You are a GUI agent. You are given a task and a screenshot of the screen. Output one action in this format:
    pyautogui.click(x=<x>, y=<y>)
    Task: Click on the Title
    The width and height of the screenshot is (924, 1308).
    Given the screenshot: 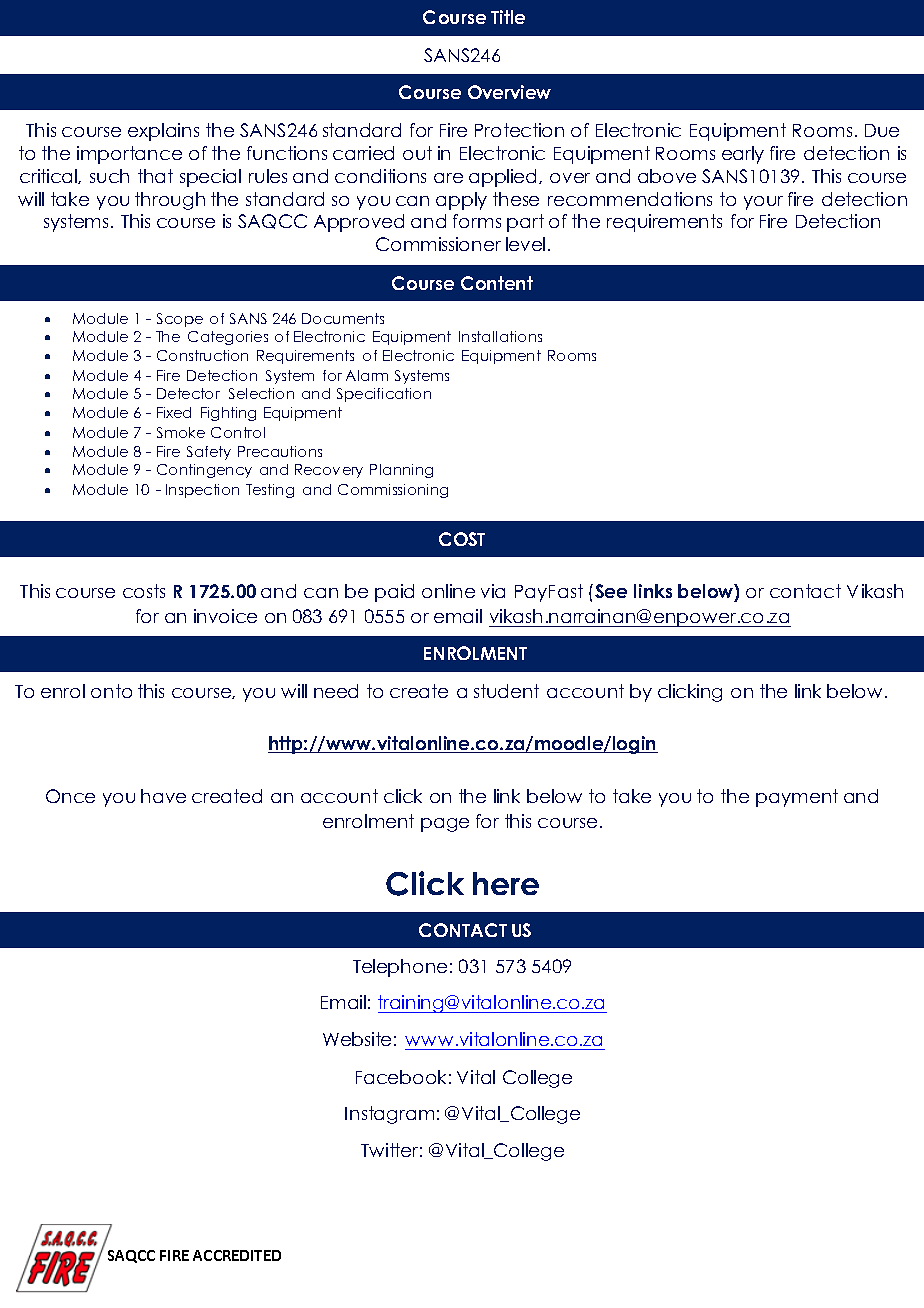 What is the action you would take?
    pyautogui.click(x=508, y=17)
